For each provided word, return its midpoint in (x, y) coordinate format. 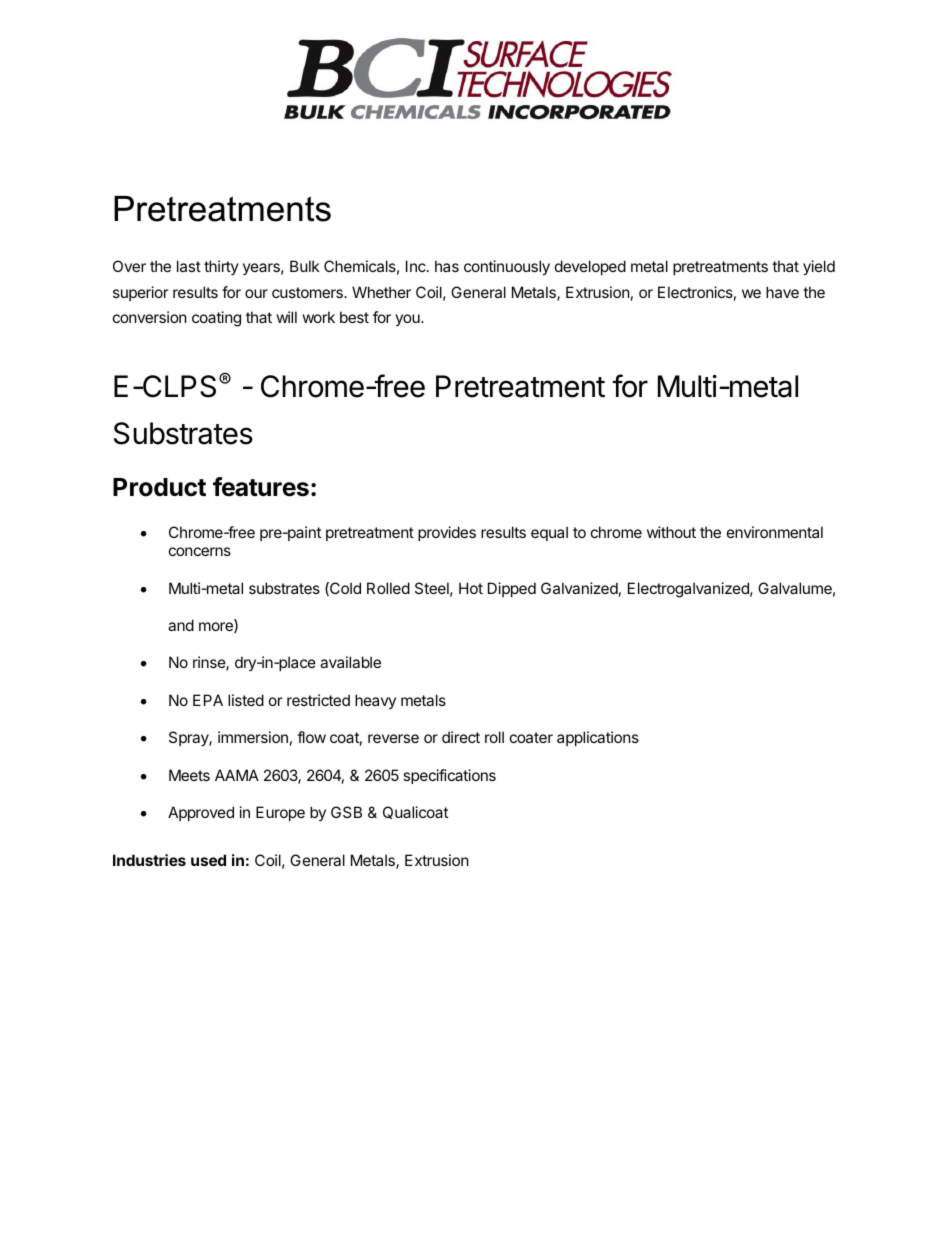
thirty (221, 267)
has (447, 266)
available (350, 662)
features (261, 487)
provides (447, 533)
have (782, 292)
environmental (775, 532)
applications (598, 738)
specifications (449, 776)
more (217, 627)
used (208, 860)
